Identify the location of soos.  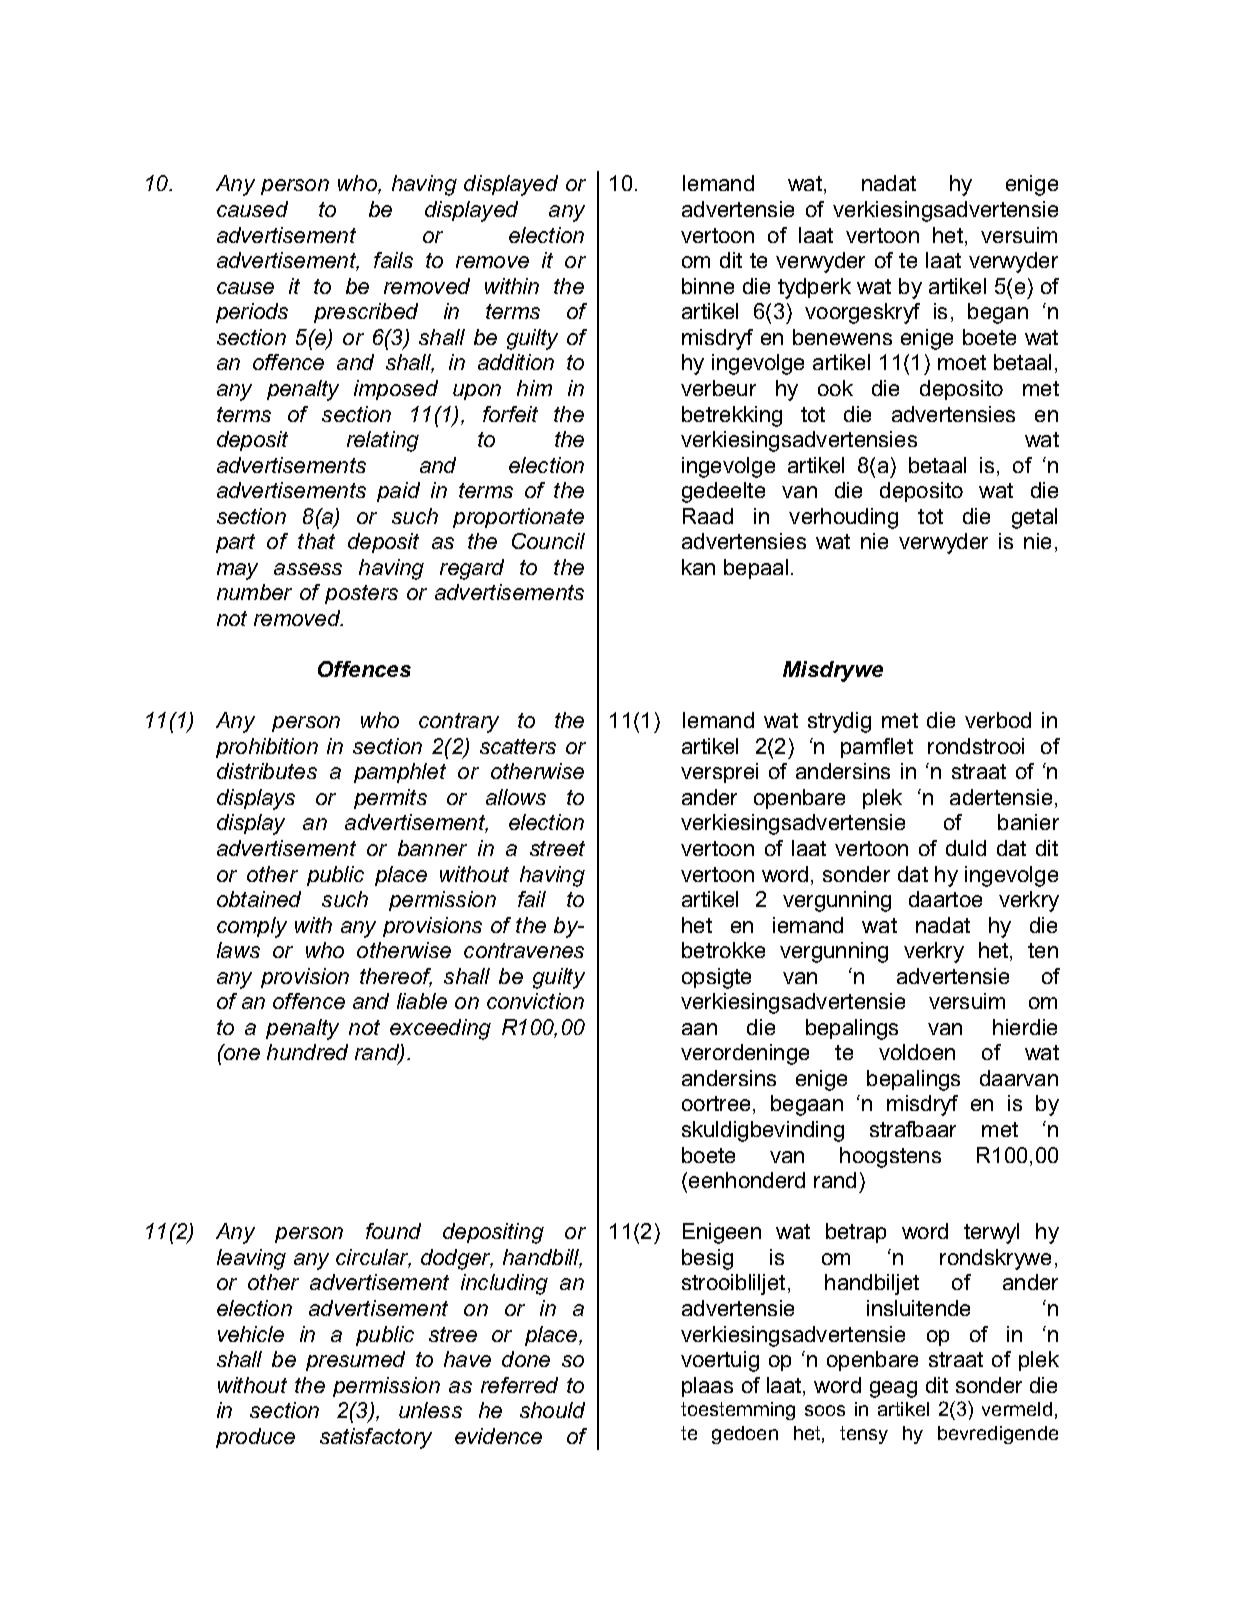
(825, 1410).
